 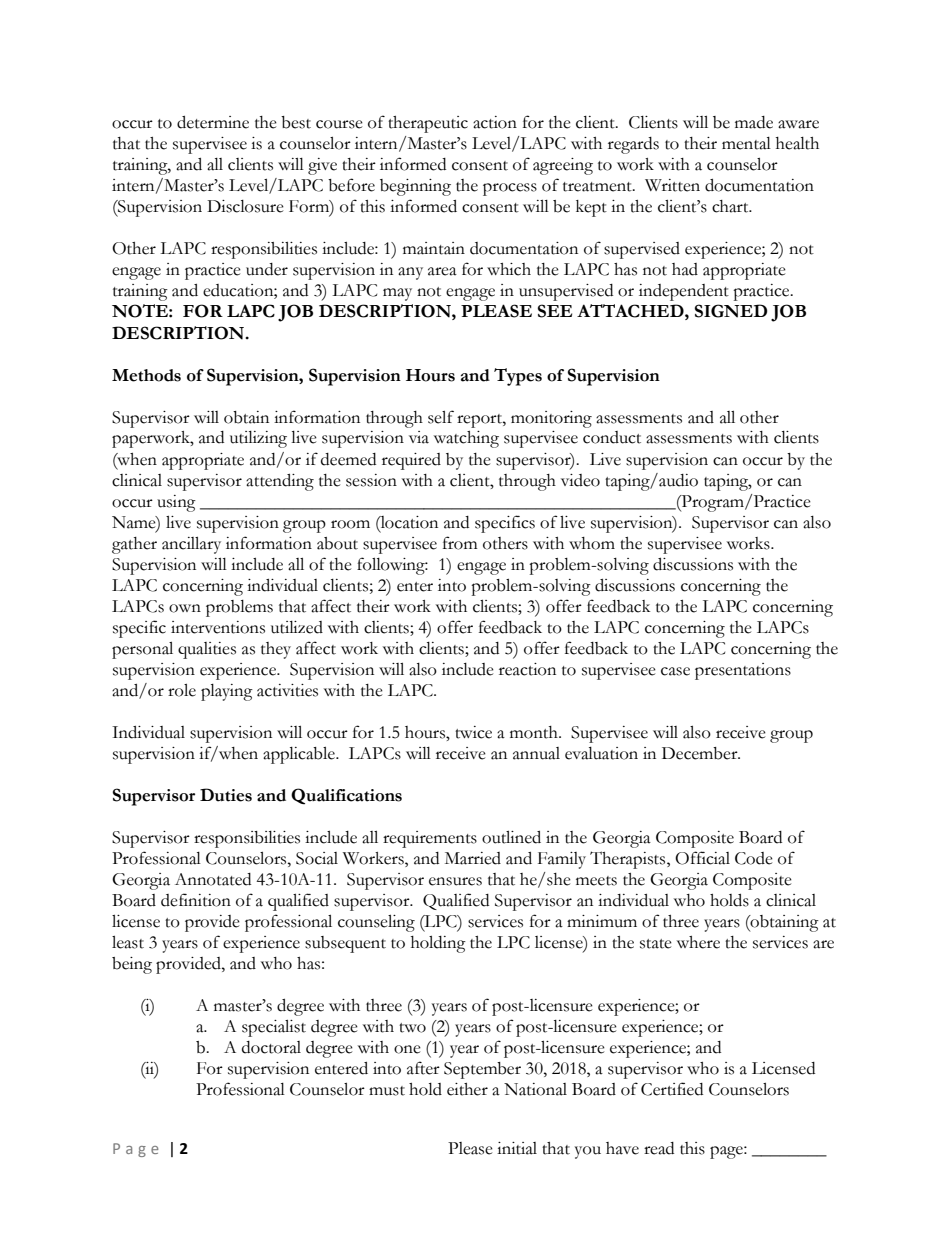 I want to click on Annotated, so click(x=213, y=879).
